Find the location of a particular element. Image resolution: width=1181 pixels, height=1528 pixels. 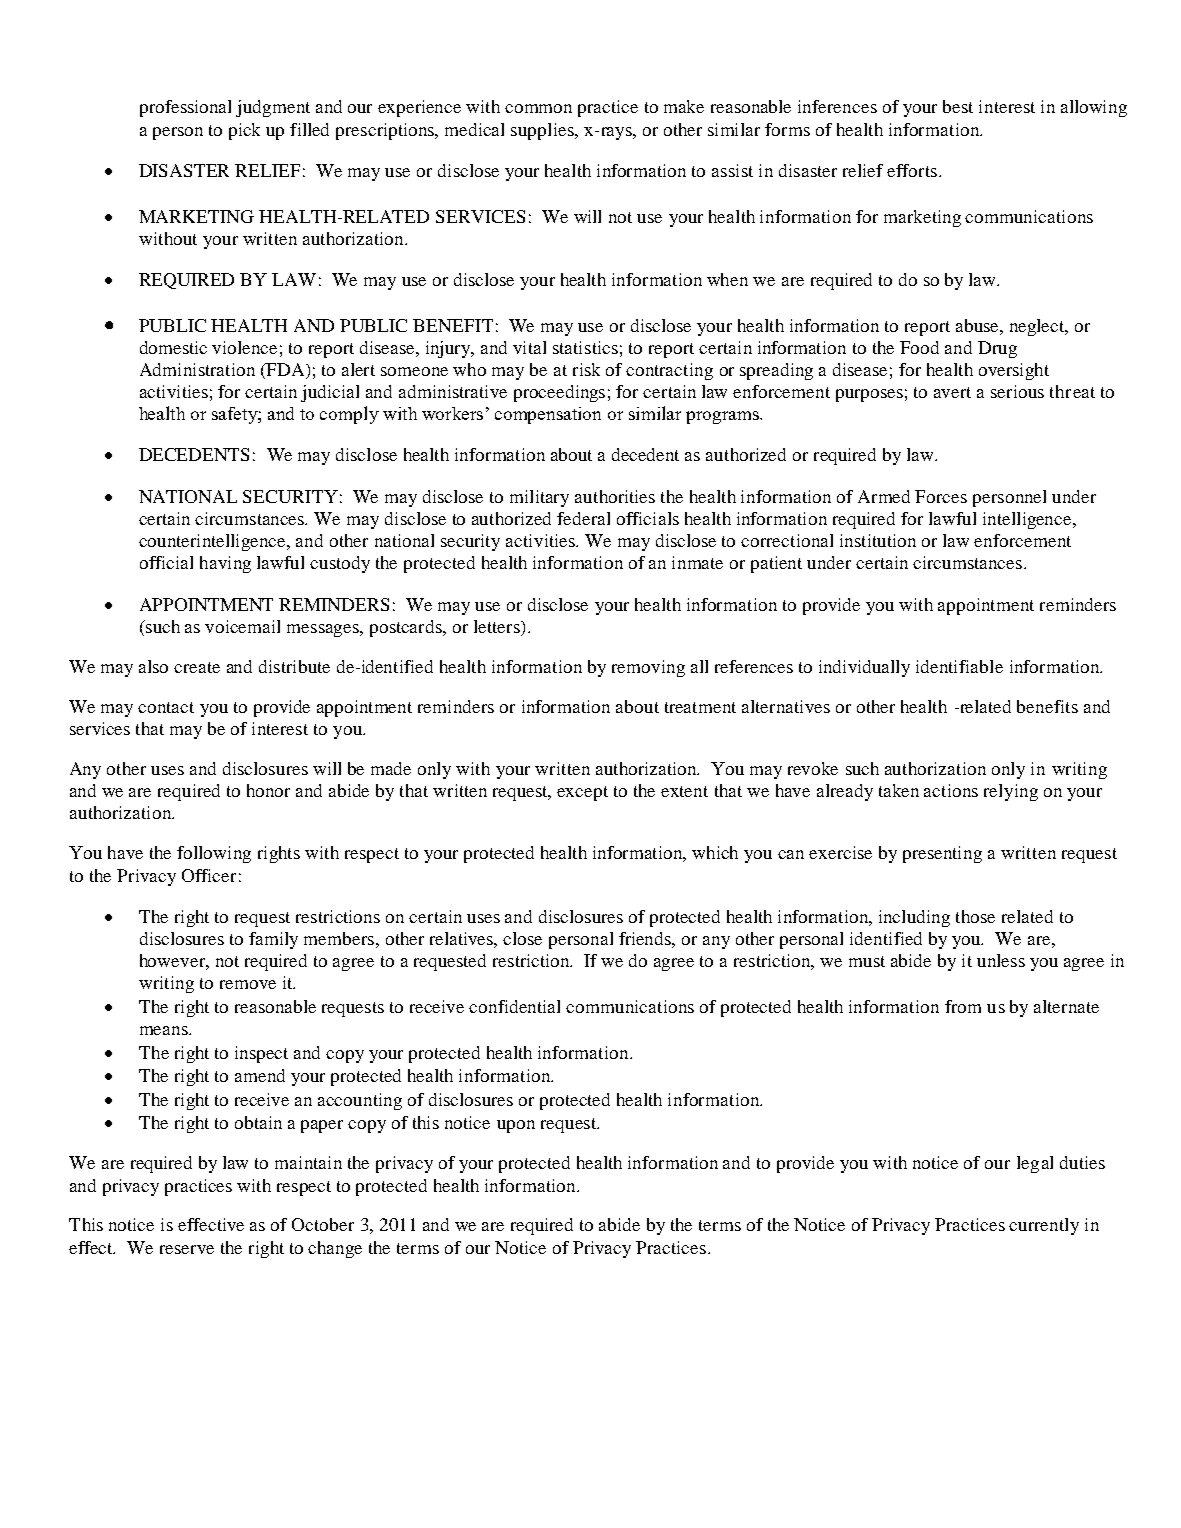

currently is located at coordinates (1044, 1226).
